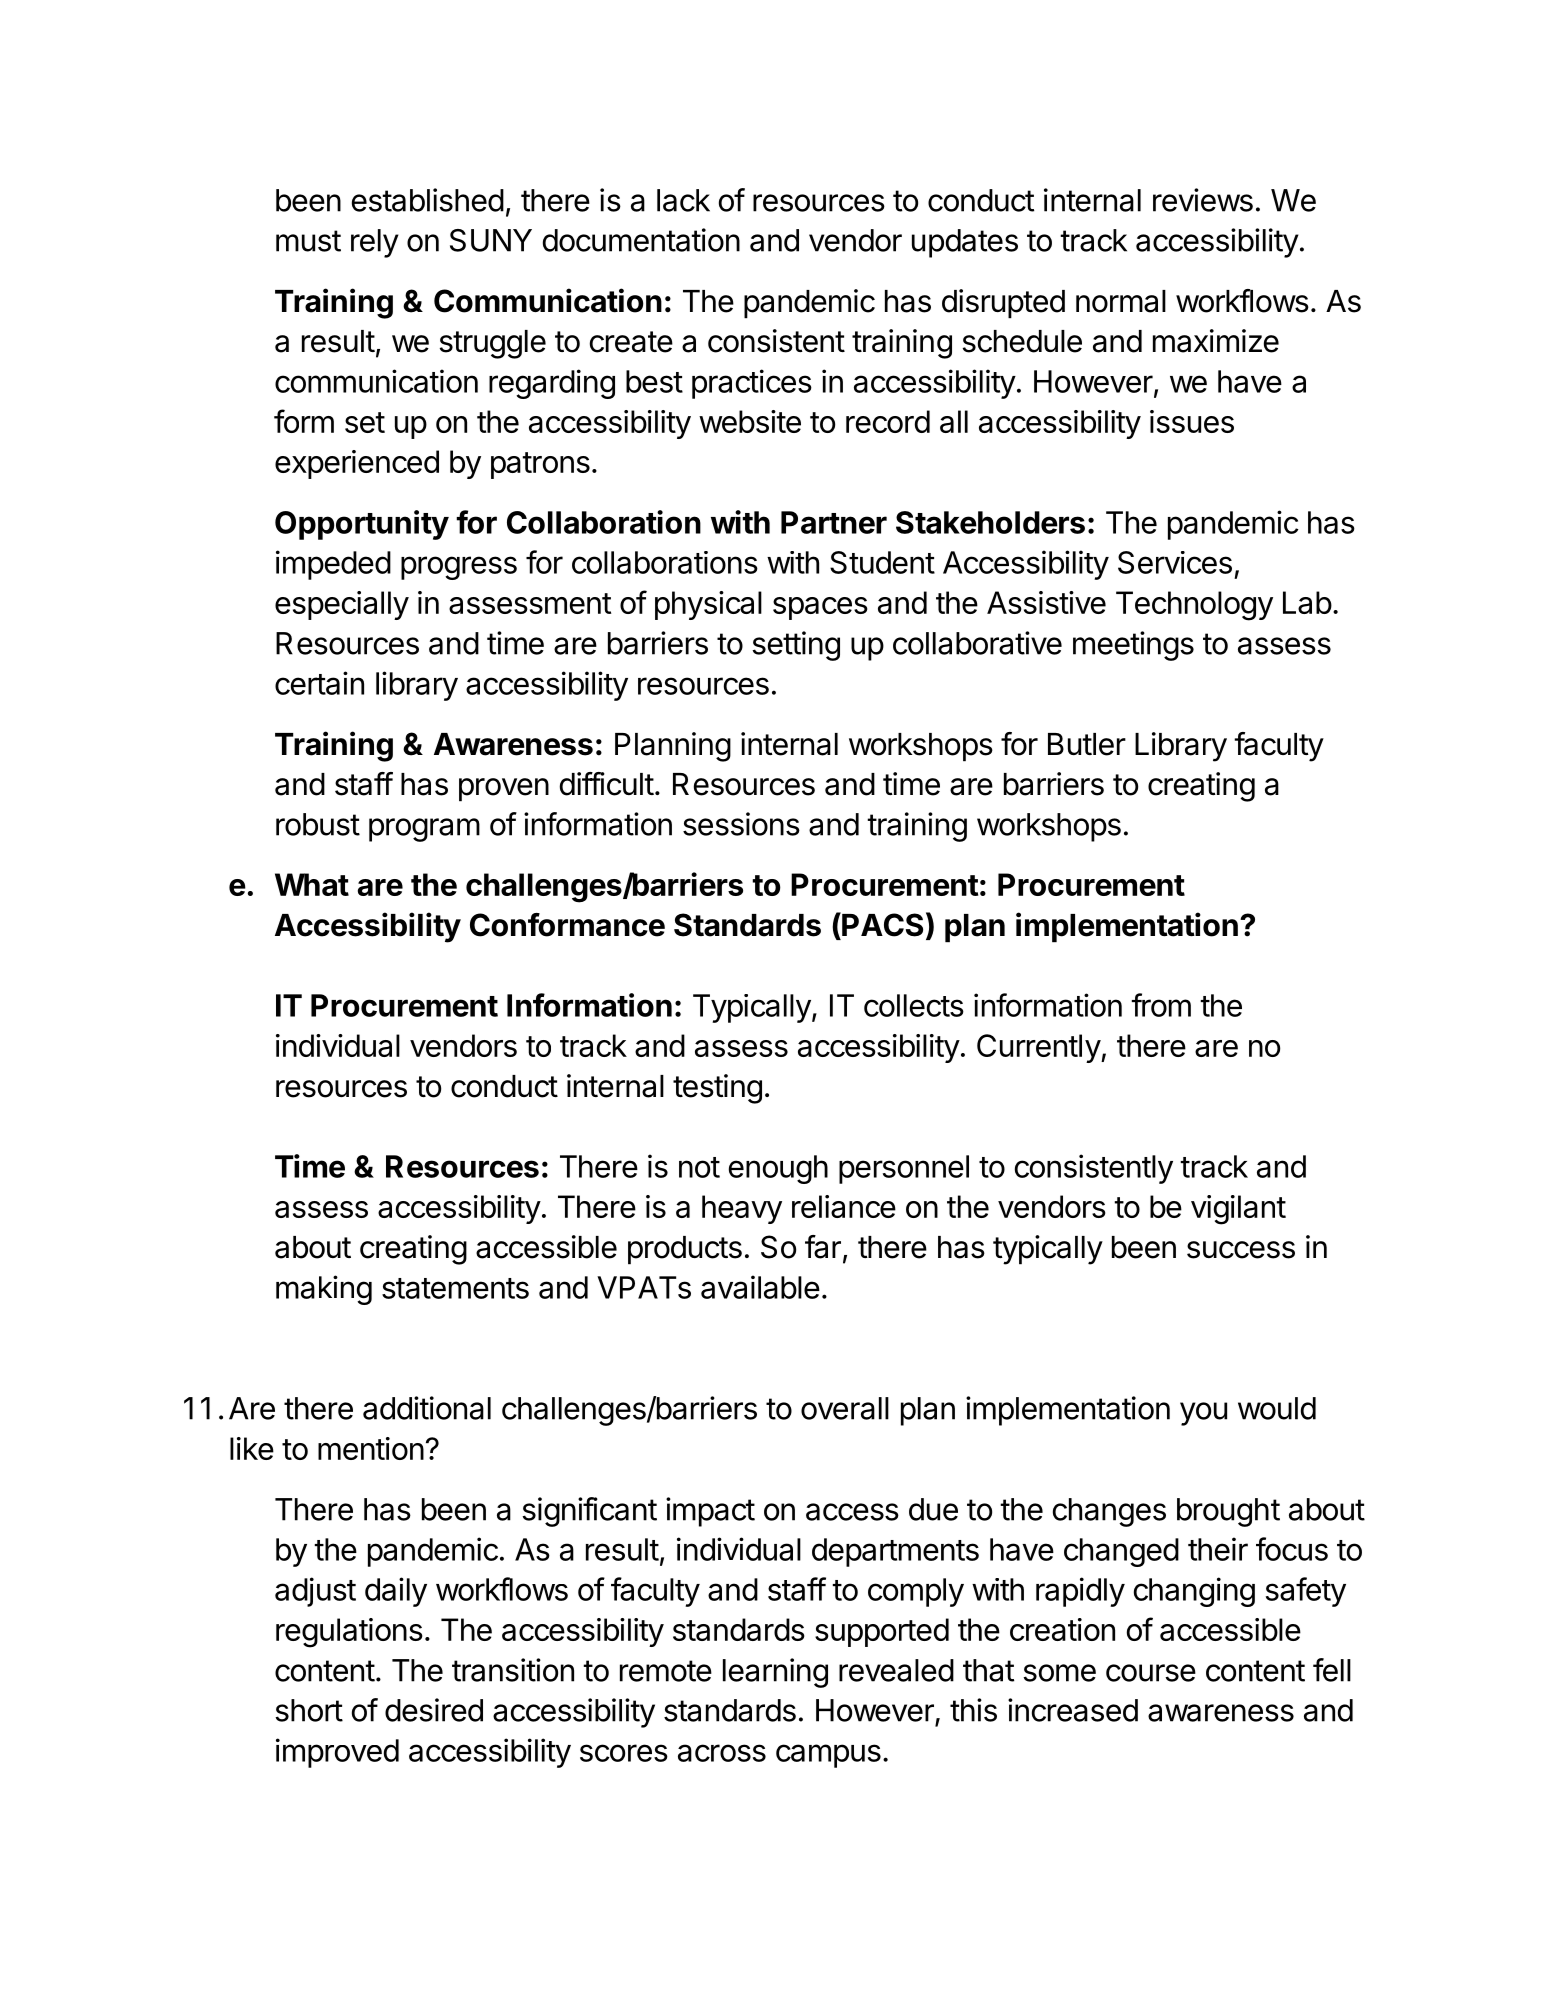  What do you see at coordinates (324, 1290) in the screenshot?
I see `making` at bounding box center [324, 1290].
